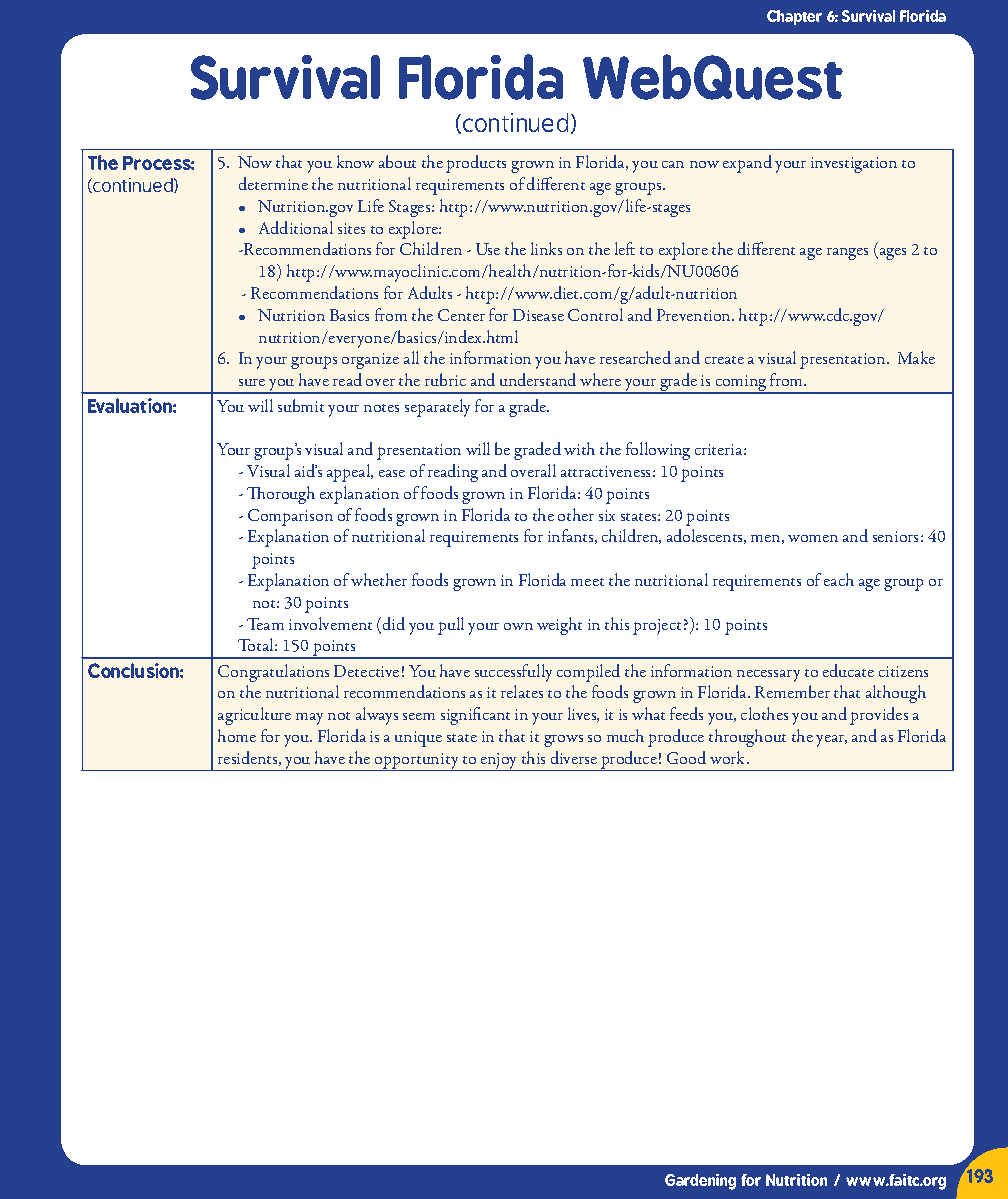 This screenshot has height=1199, width=1008. Describe the element at coordinates (370, 361) in the screenshot. I see `organize` at that location.
